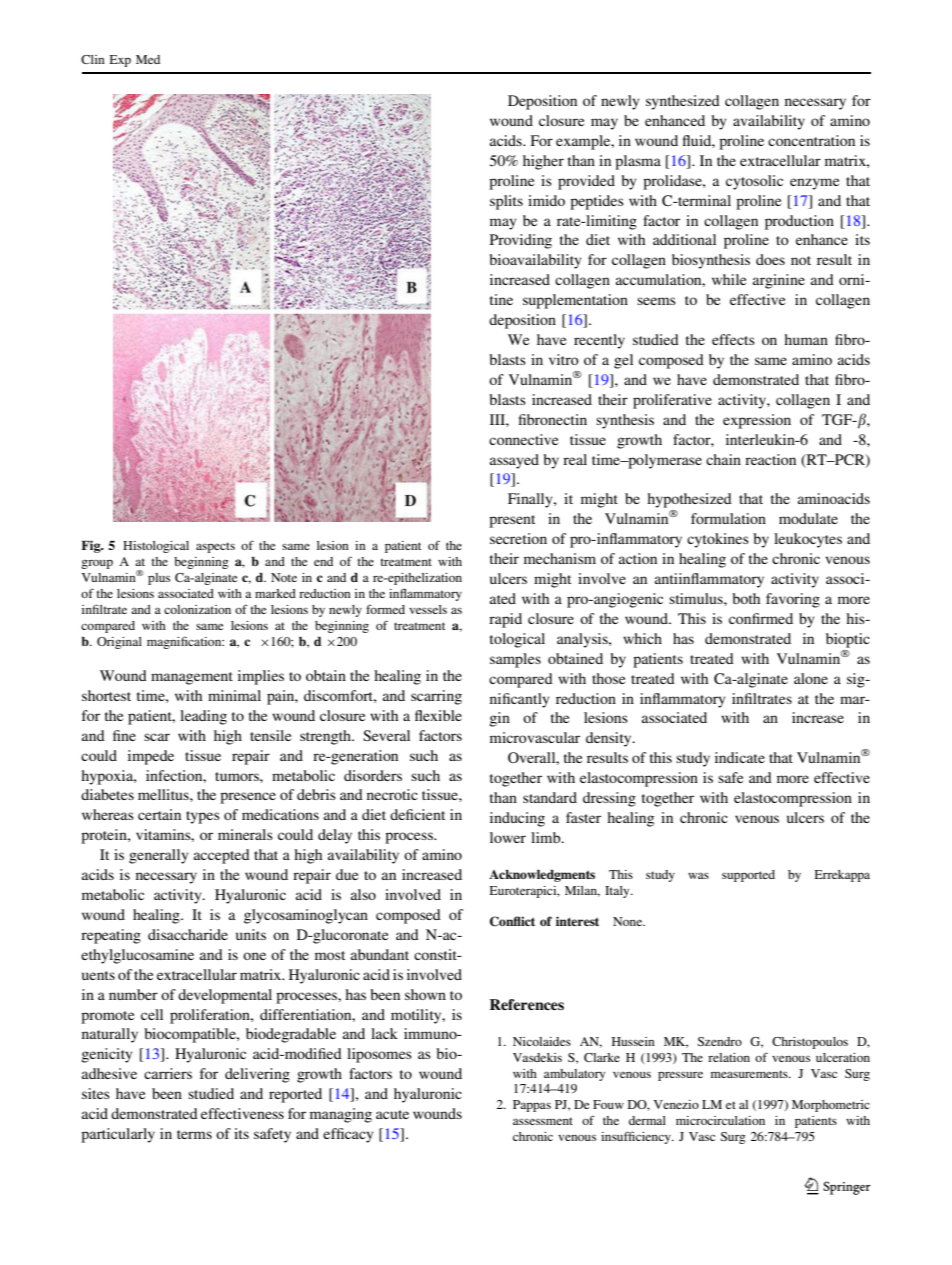 The width and height of the screenshot is (952, 1265). Describe the element at coordinates (151, 757) in the screenshot. I see `impede` at that location.
